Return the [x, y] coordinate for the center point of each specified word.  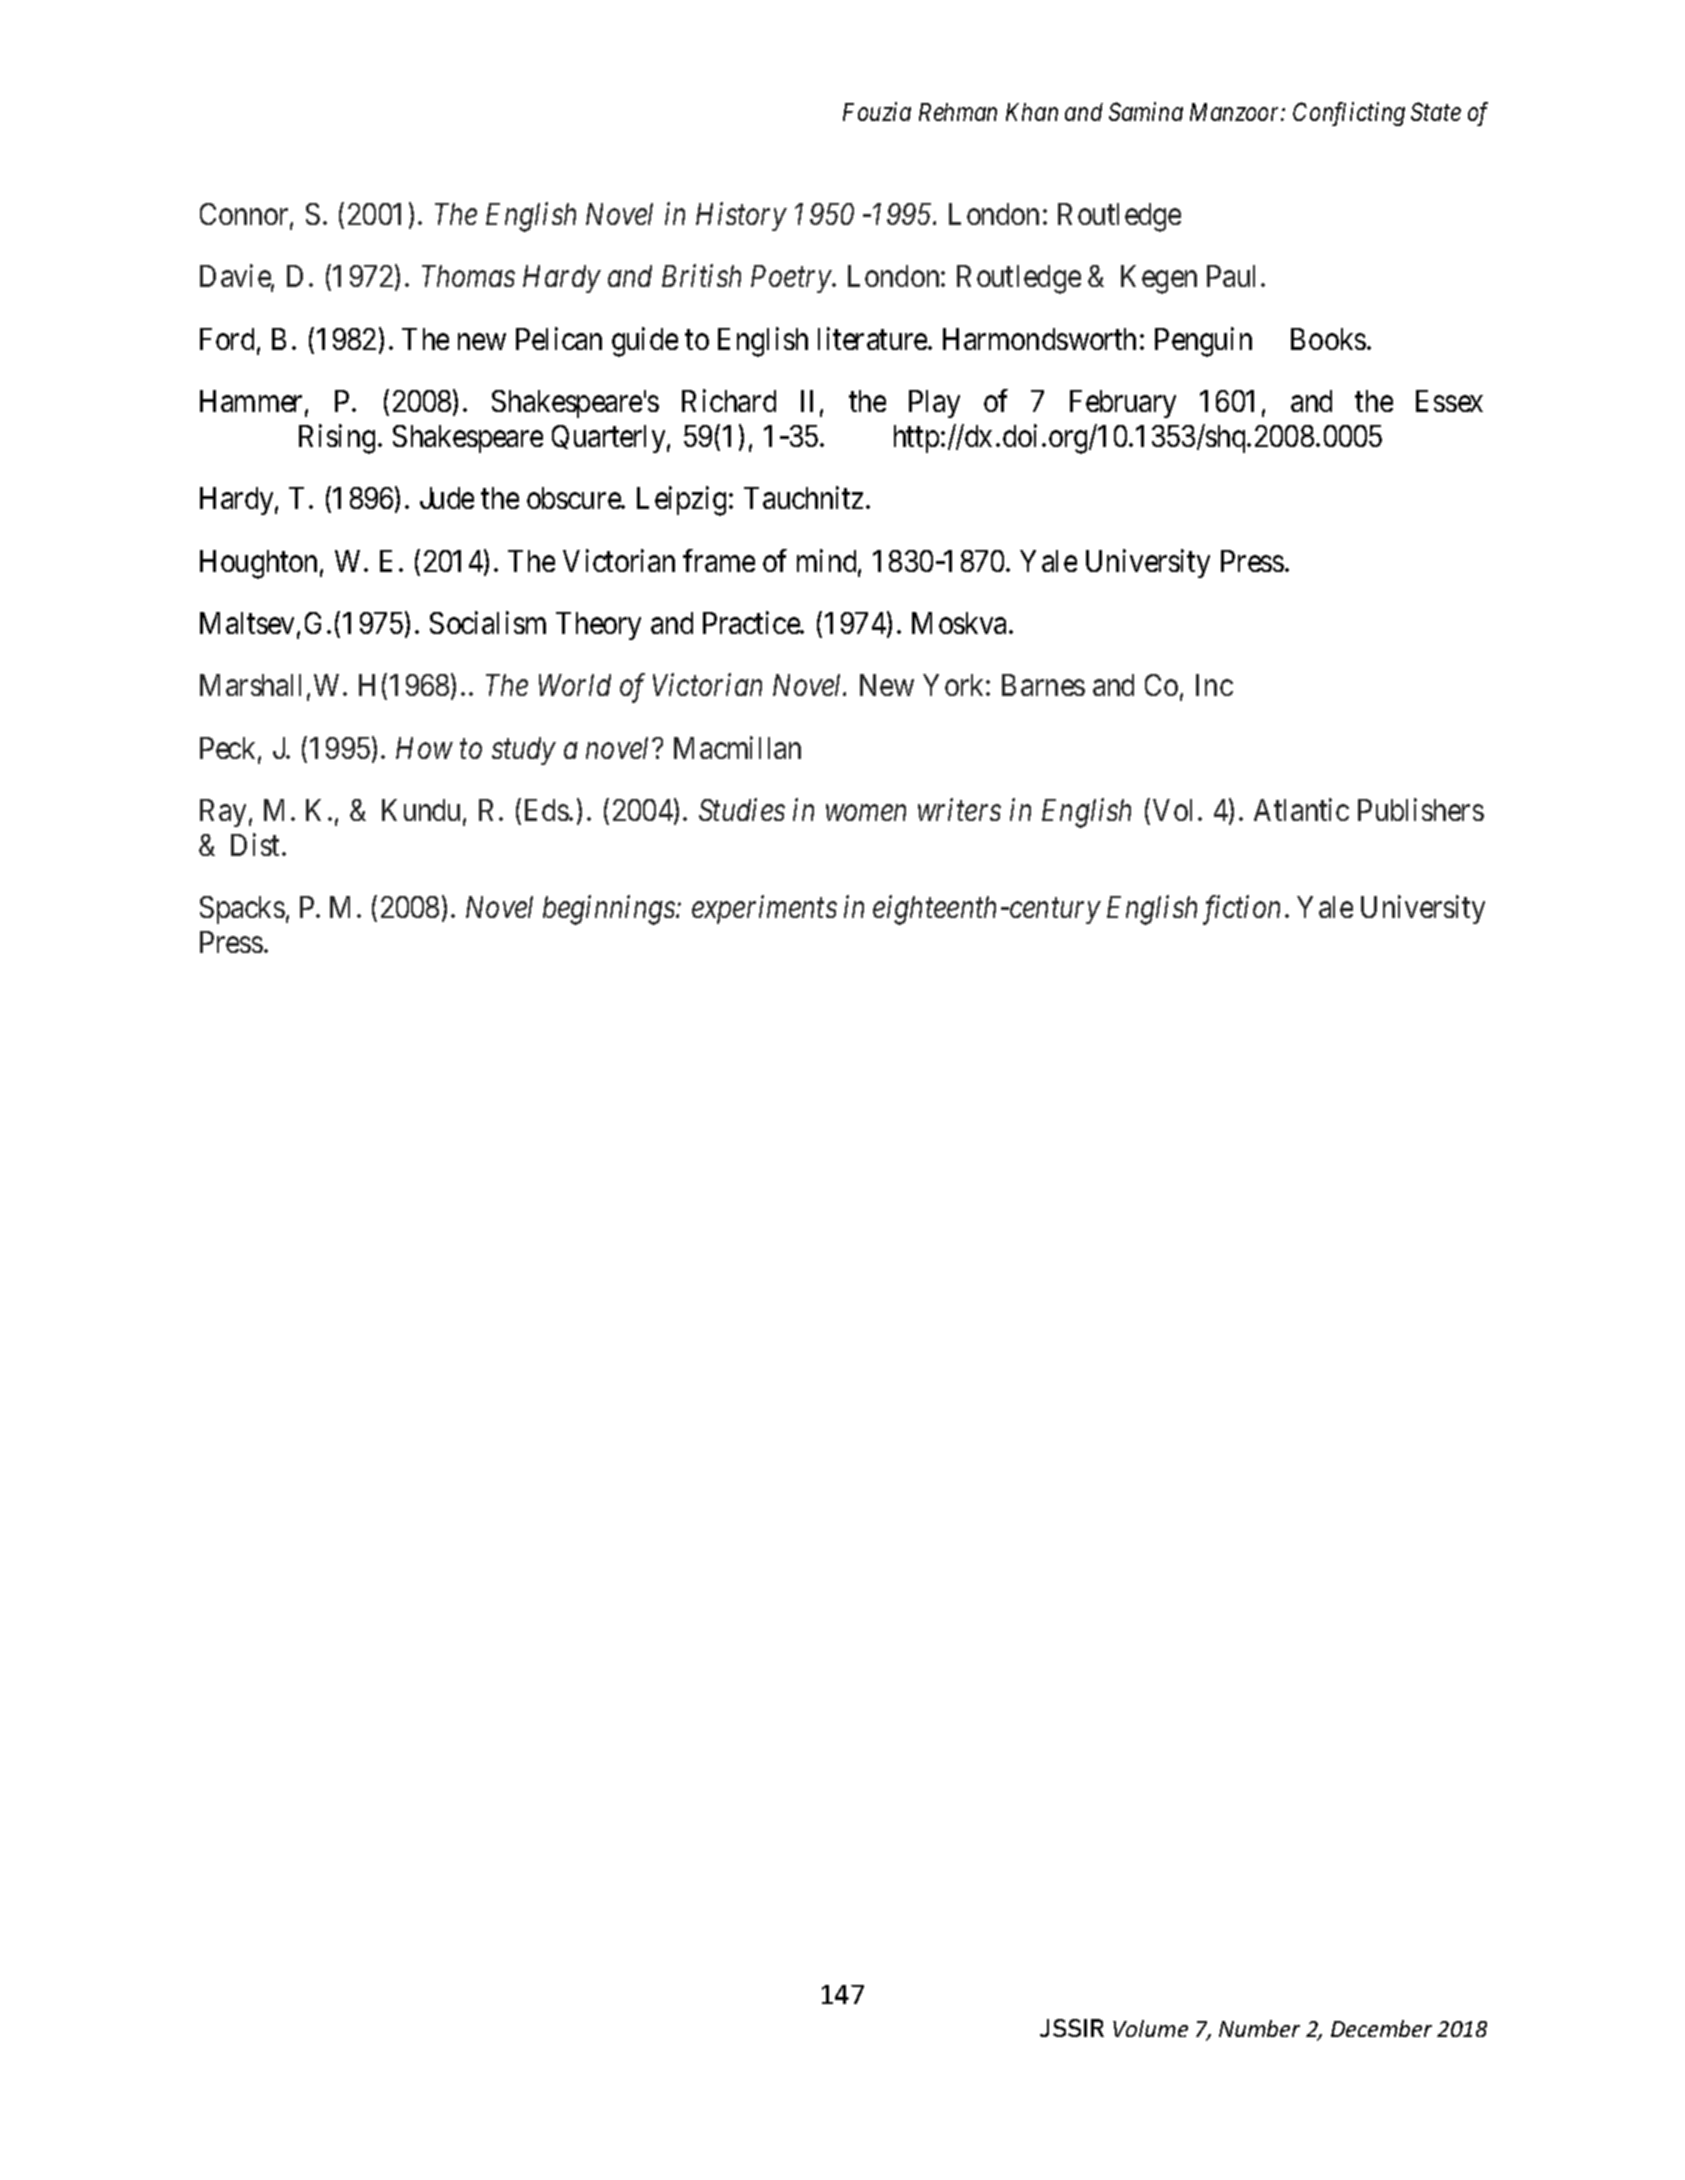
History [741, 217]
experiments [764, 910]
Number [1259, 2028]
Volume [1150, 2028]
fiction [1241, 910]
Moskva [959, 623]
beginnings [610, 910]
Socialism [488, 622]
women [866, 813]
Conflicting [1349, 114]
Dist [255, 844]
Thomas [468, 276]
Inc [1214, 685]
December [1381, 2028]
